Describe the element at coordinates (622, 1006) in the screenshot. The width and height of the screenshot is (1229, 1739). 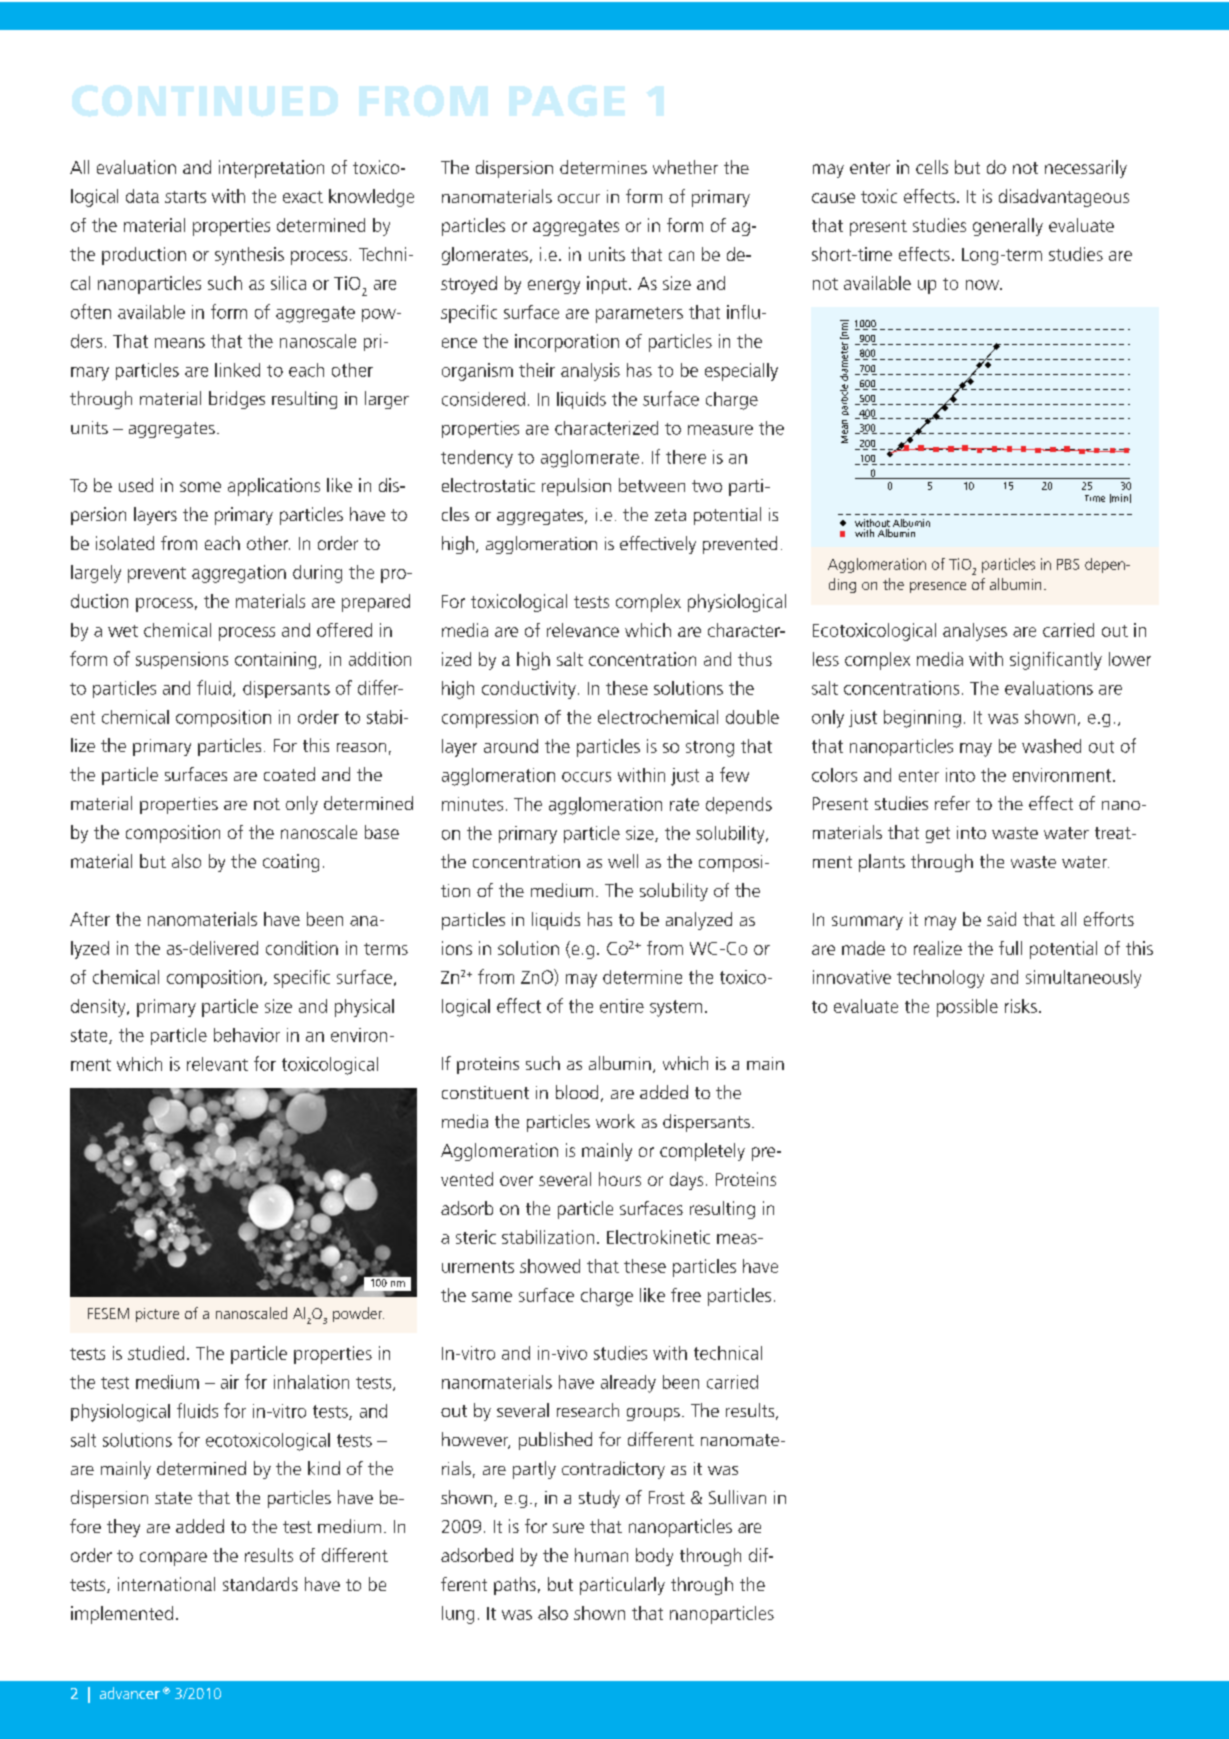
I see `entire` at that location.
